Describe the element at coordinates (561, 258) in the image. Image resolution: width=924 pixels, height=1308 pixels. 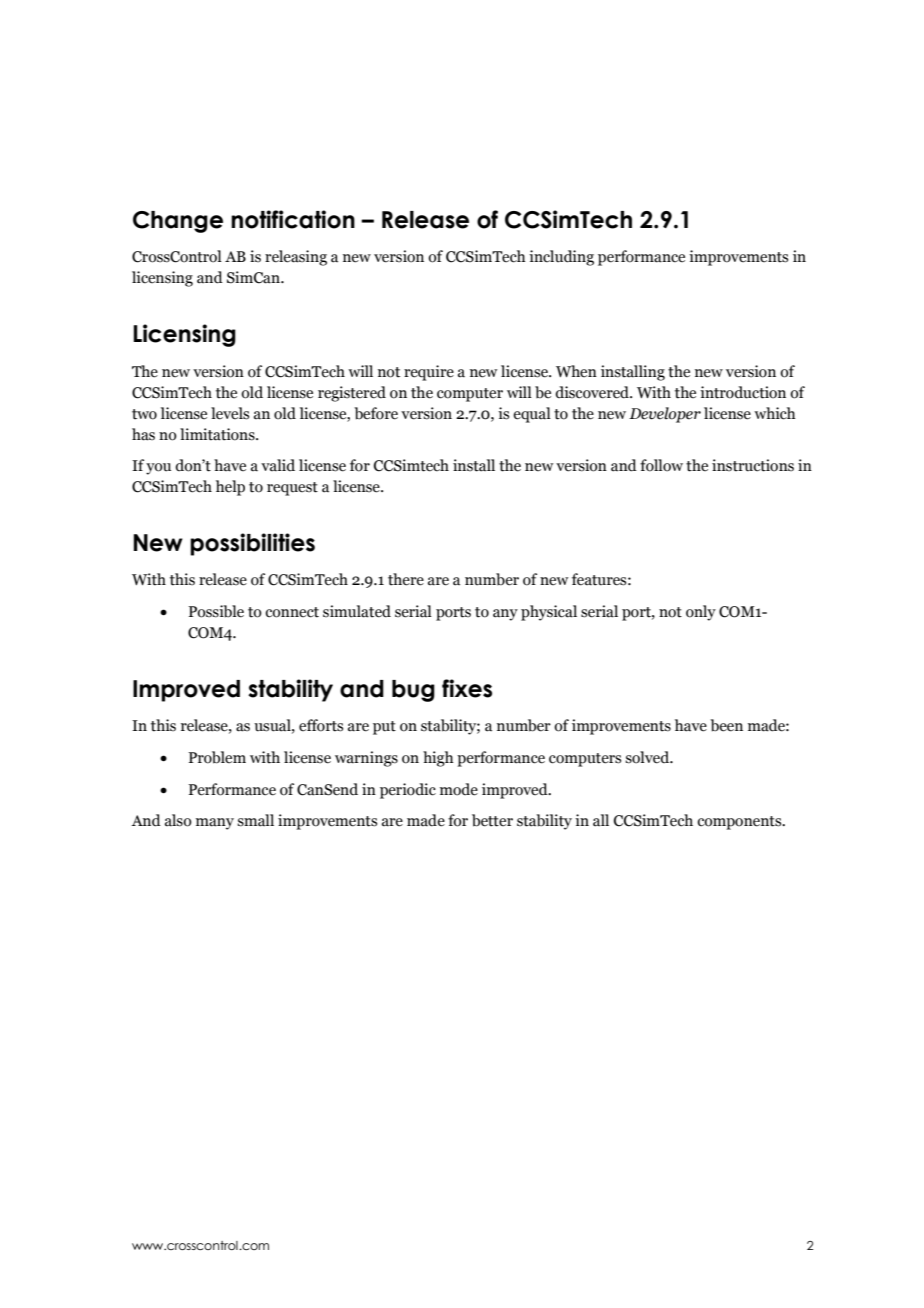
I see `including` at that location.
